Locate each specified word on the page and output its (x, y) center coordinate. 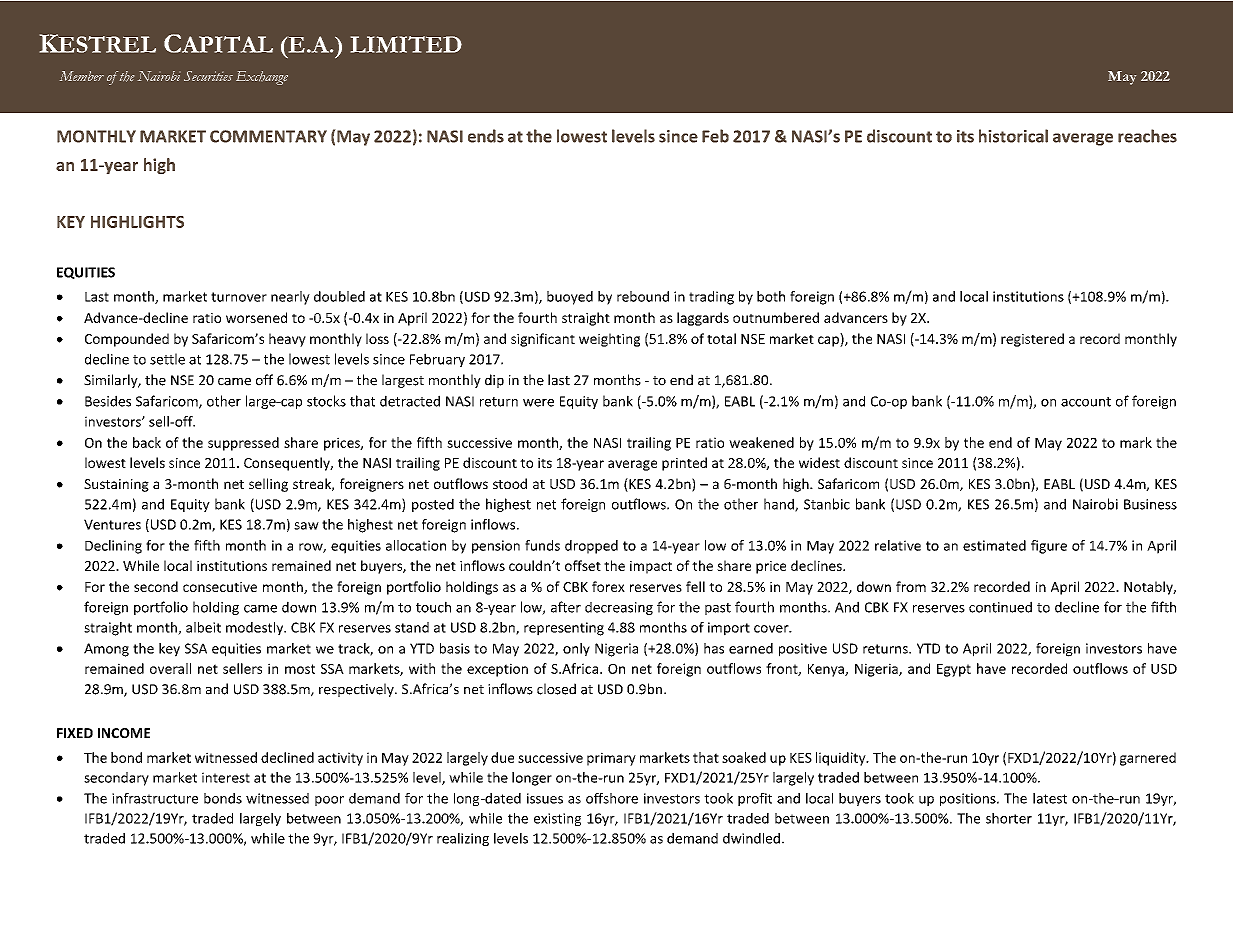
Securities (208, 76)
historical (1013, 136)
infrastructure (155, 798)
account (1086, 402)
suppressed (243, 444)
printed (684, 464)
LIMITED (406, 44)
